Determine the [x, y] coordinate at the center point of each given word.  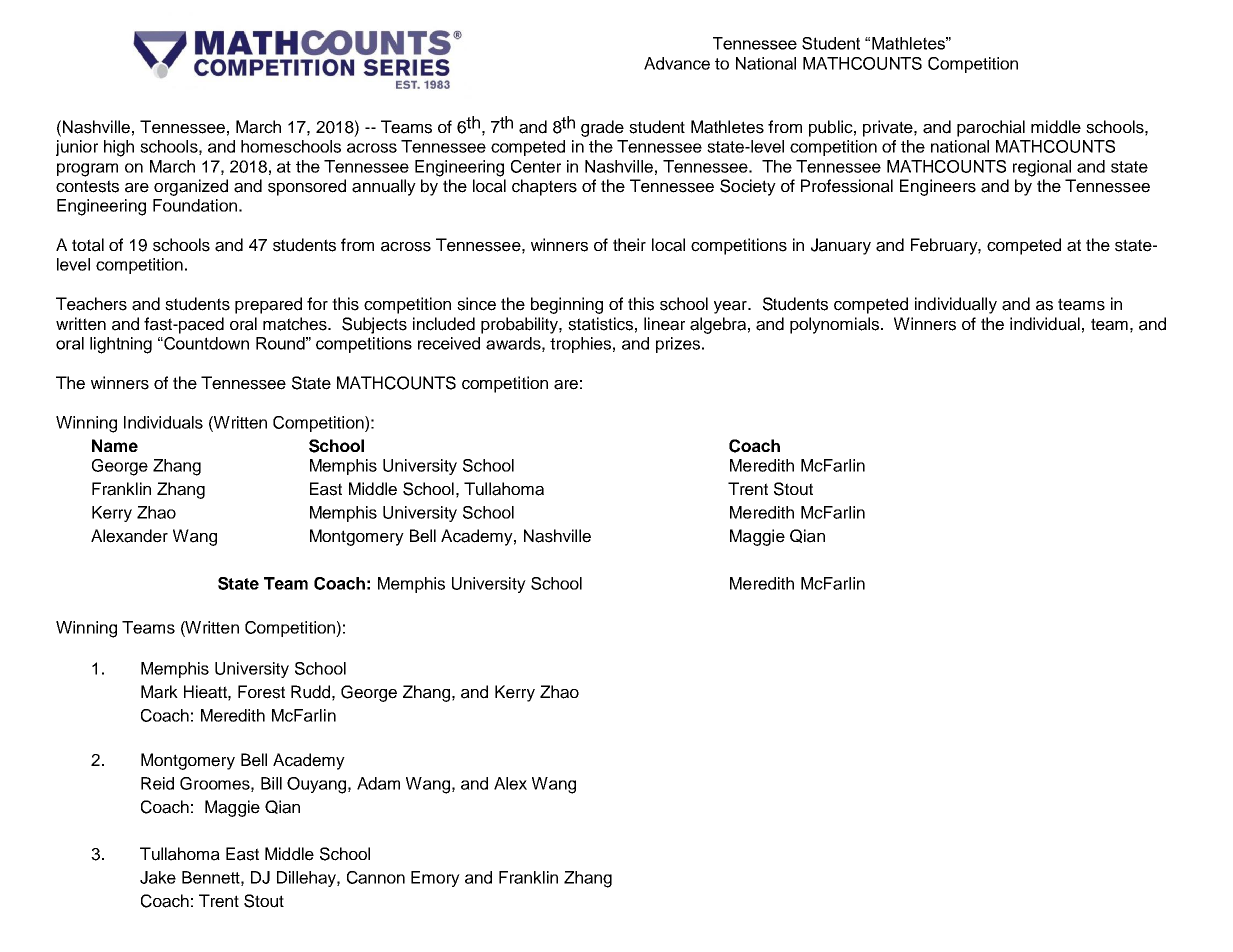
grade [602, 128]
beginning [567, 305]
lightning [121, 345]
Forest [261, 692]
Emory [435, 879]
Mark [159, 692]
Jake [158, 877]
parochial [991, 128]
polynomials [836, 325]
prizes [678, 345]
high [119, 148]
